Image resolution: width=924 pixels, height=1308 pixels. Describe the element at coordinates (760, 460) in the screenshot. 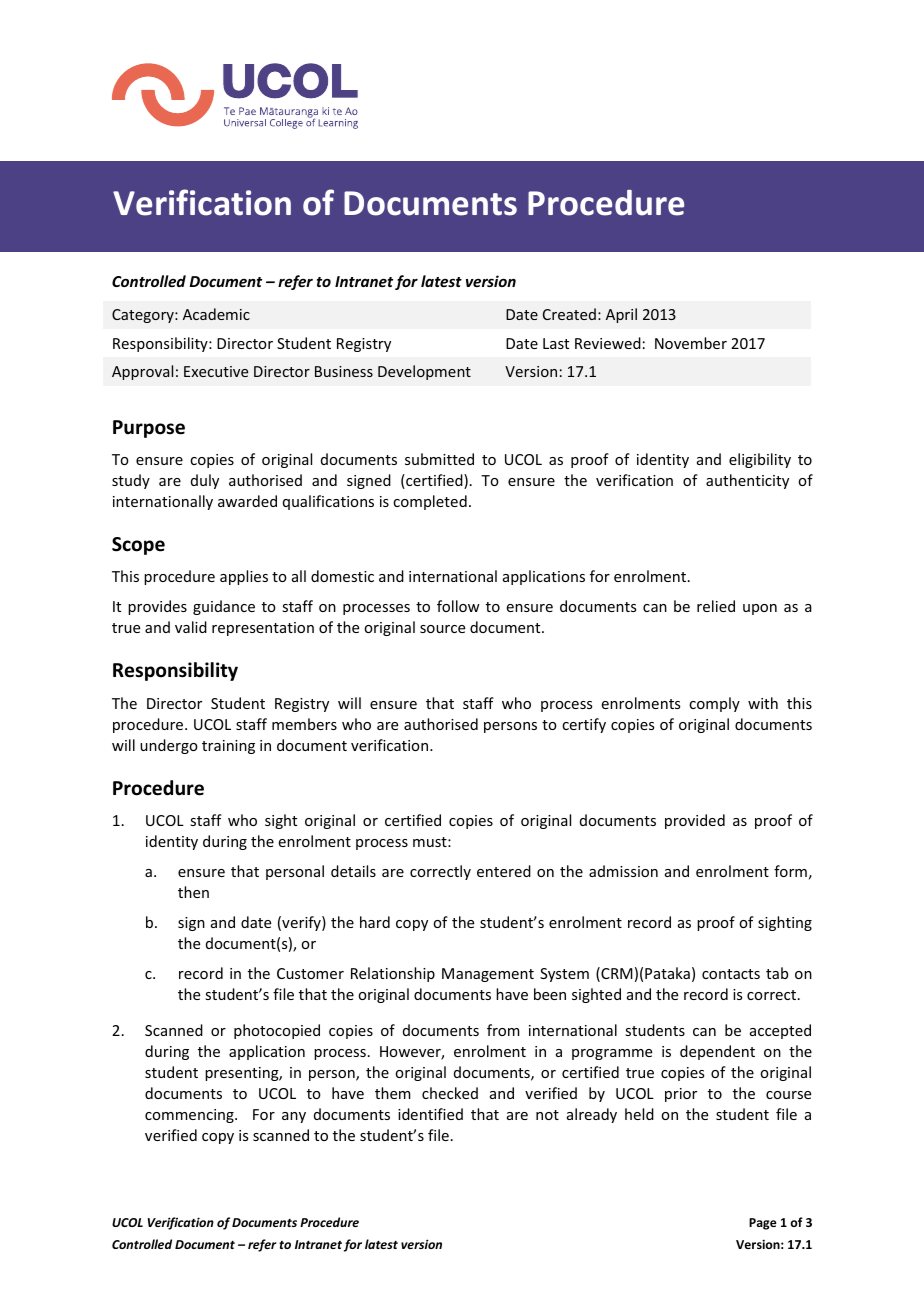

I see `eligibility` at that location.
